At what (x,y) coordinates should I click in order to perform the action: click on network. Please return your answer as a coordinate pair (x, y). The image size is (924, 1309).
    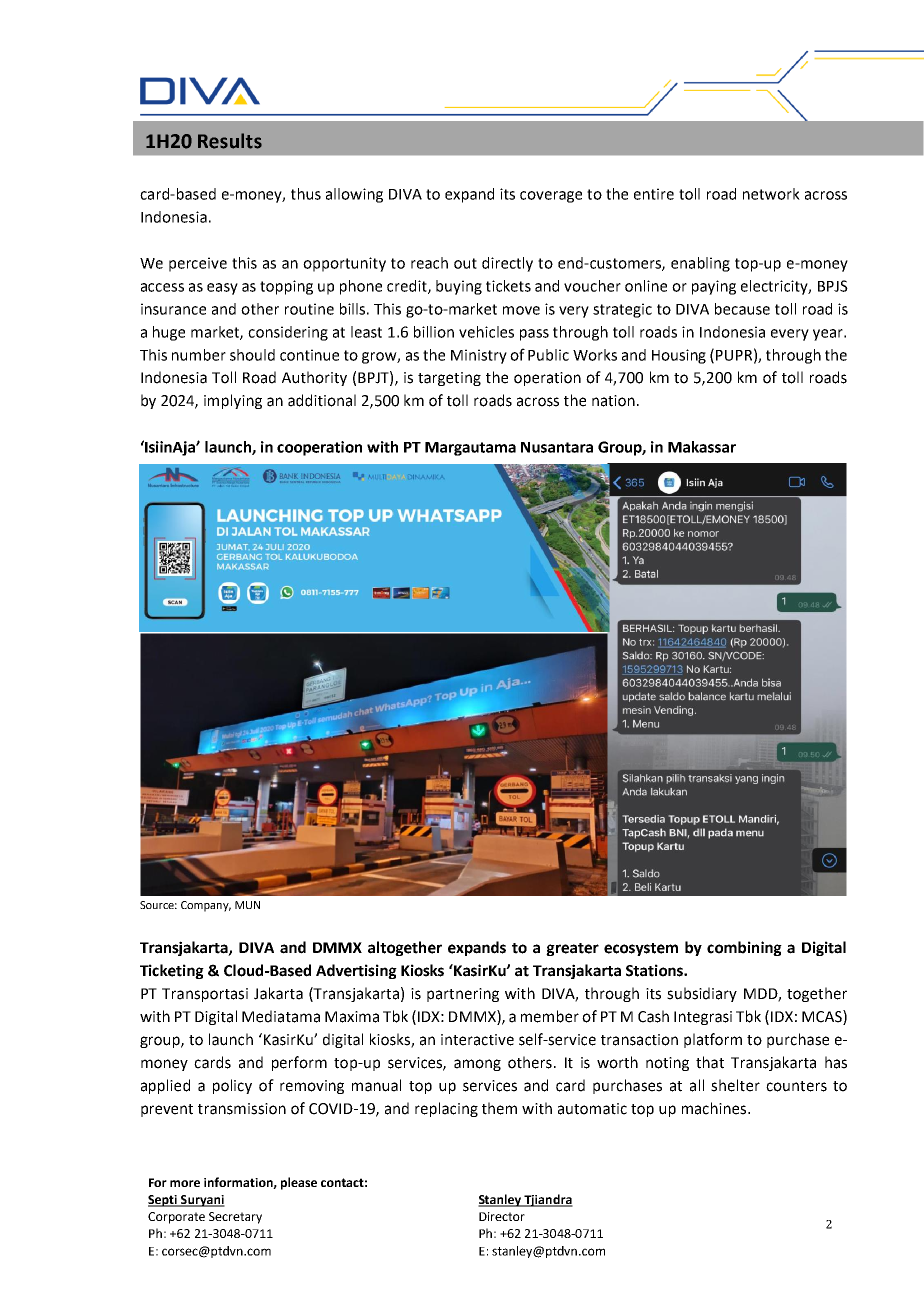
    Looking at the image, I should click on (771, 194).
